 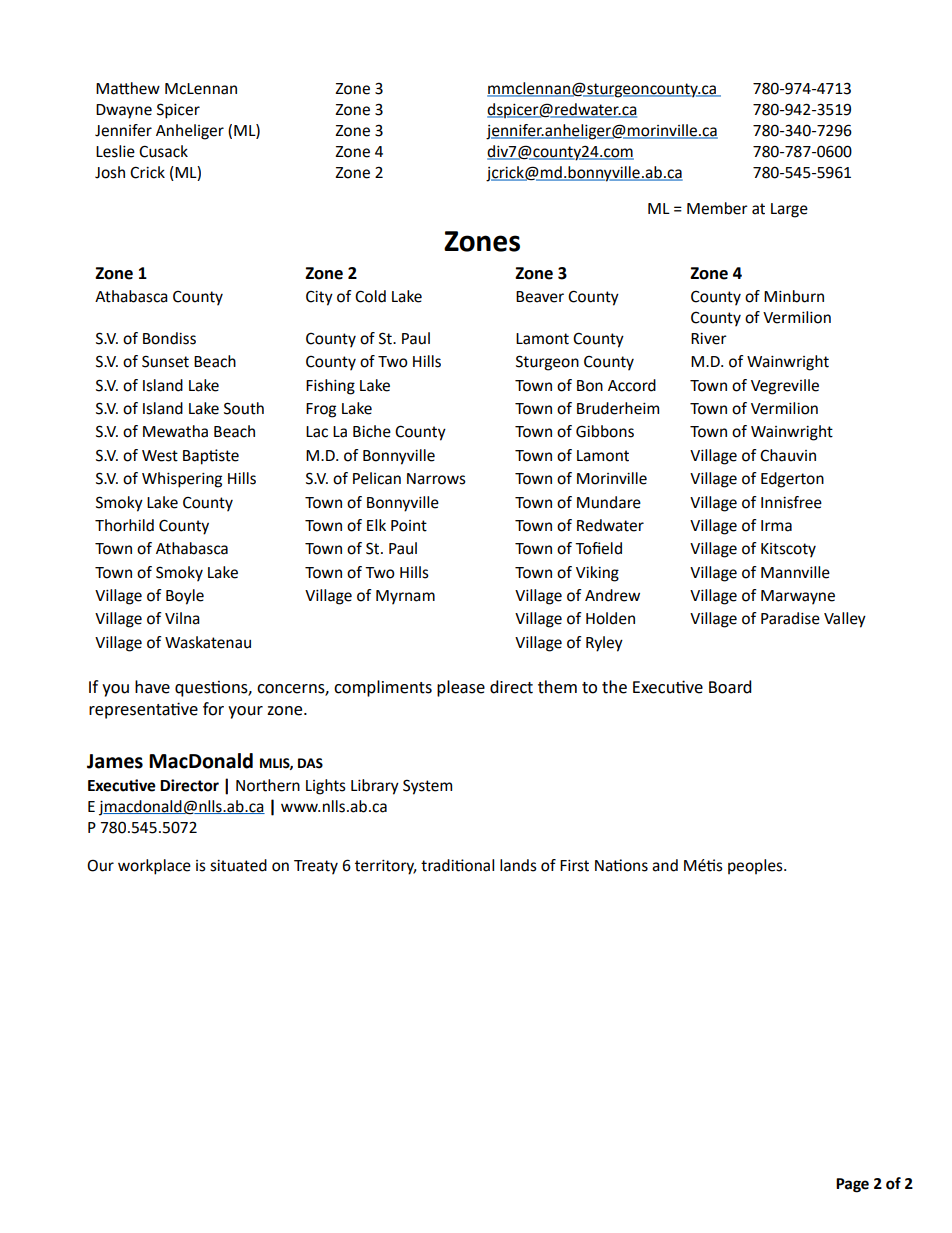 What do you see at coordinates (789, 210) in the screenshot?
I see `Large` at bounding box center [789, 210].
